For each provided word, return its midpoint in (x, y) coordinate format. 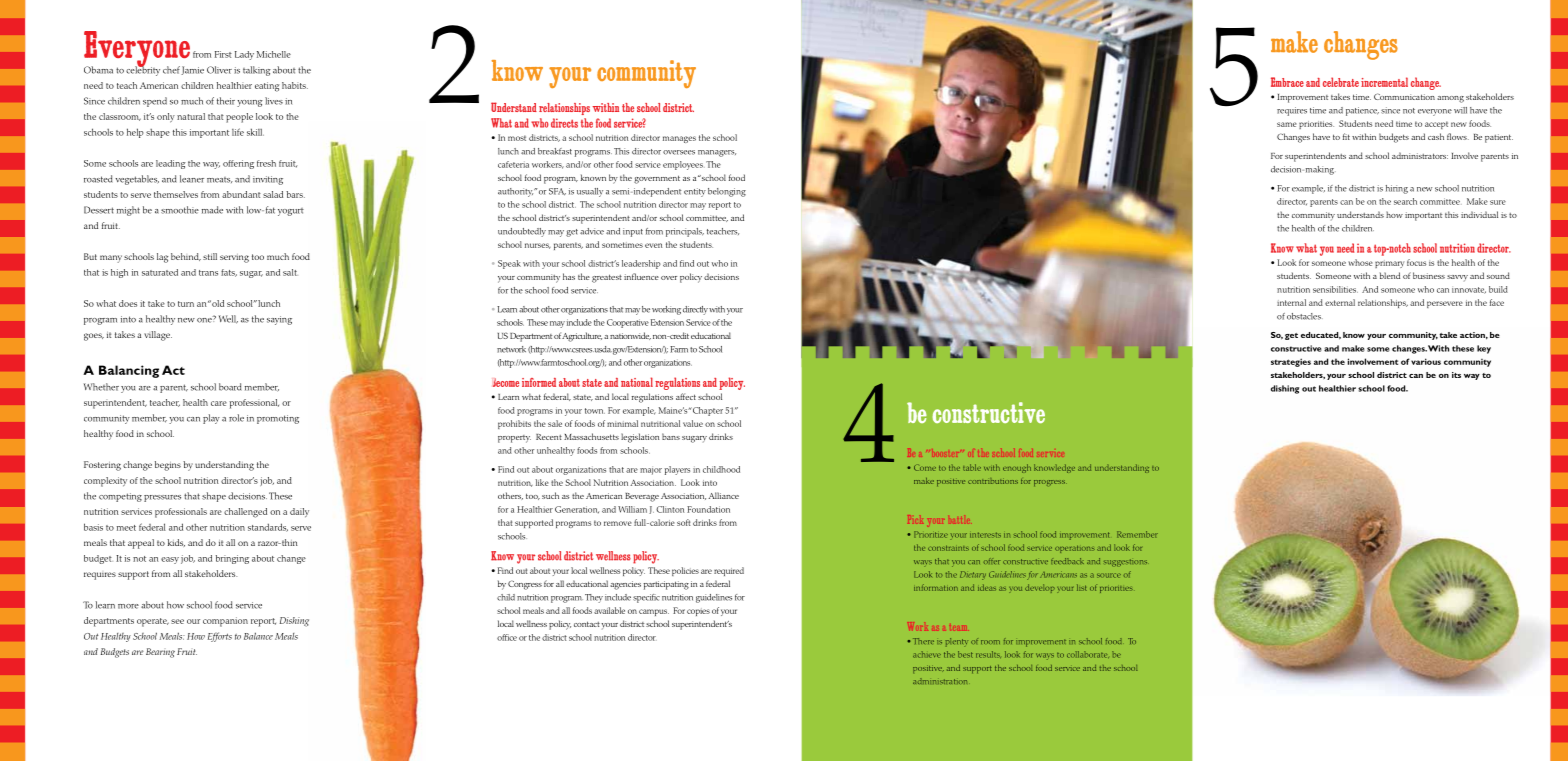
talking (257, 71)
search (1405, 201)
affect (686, 396)
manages (679, 139)
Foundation (708, 509)
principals (685, 232)
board (230, 387)
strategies (1291, 362)
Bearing (160, 653)
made (212, 210)
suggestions (1125, 562)
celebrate (1341, 82)
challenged (245, 513)
